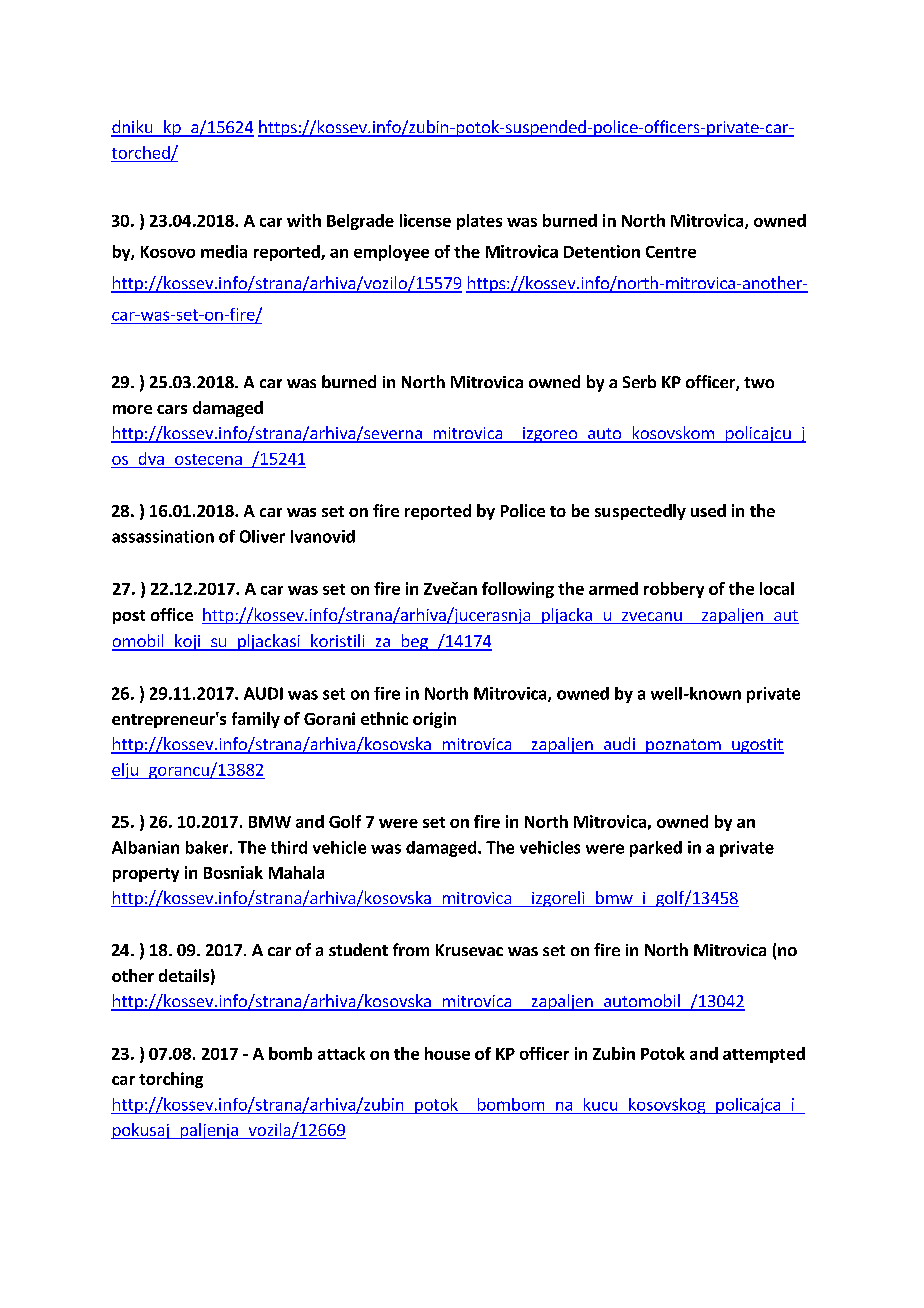 The image size is (924, 1308). I want to click on post, so click(129, 617).
